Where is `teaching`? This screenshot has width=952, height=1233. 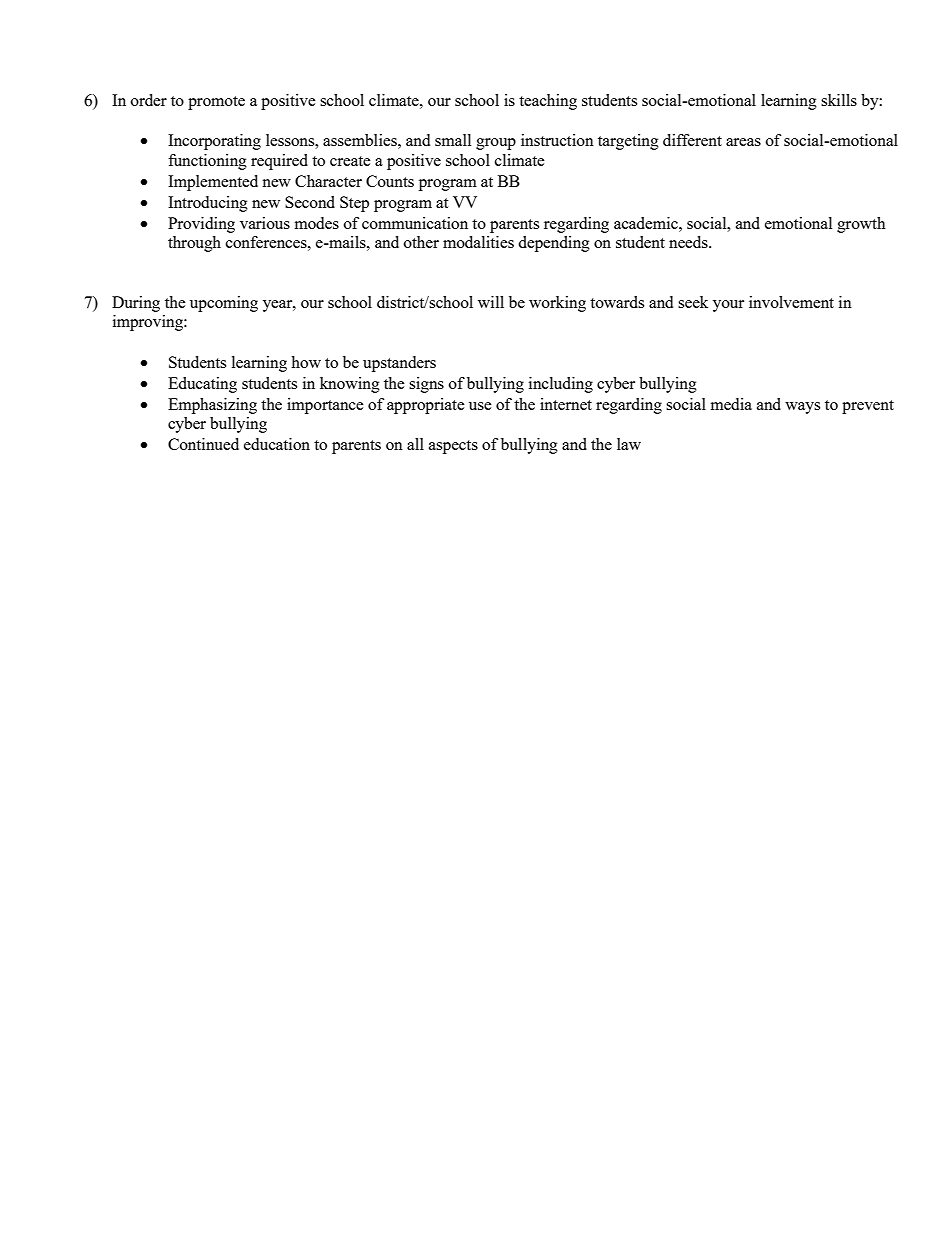 teaching is located at coordinates (548, 102).
